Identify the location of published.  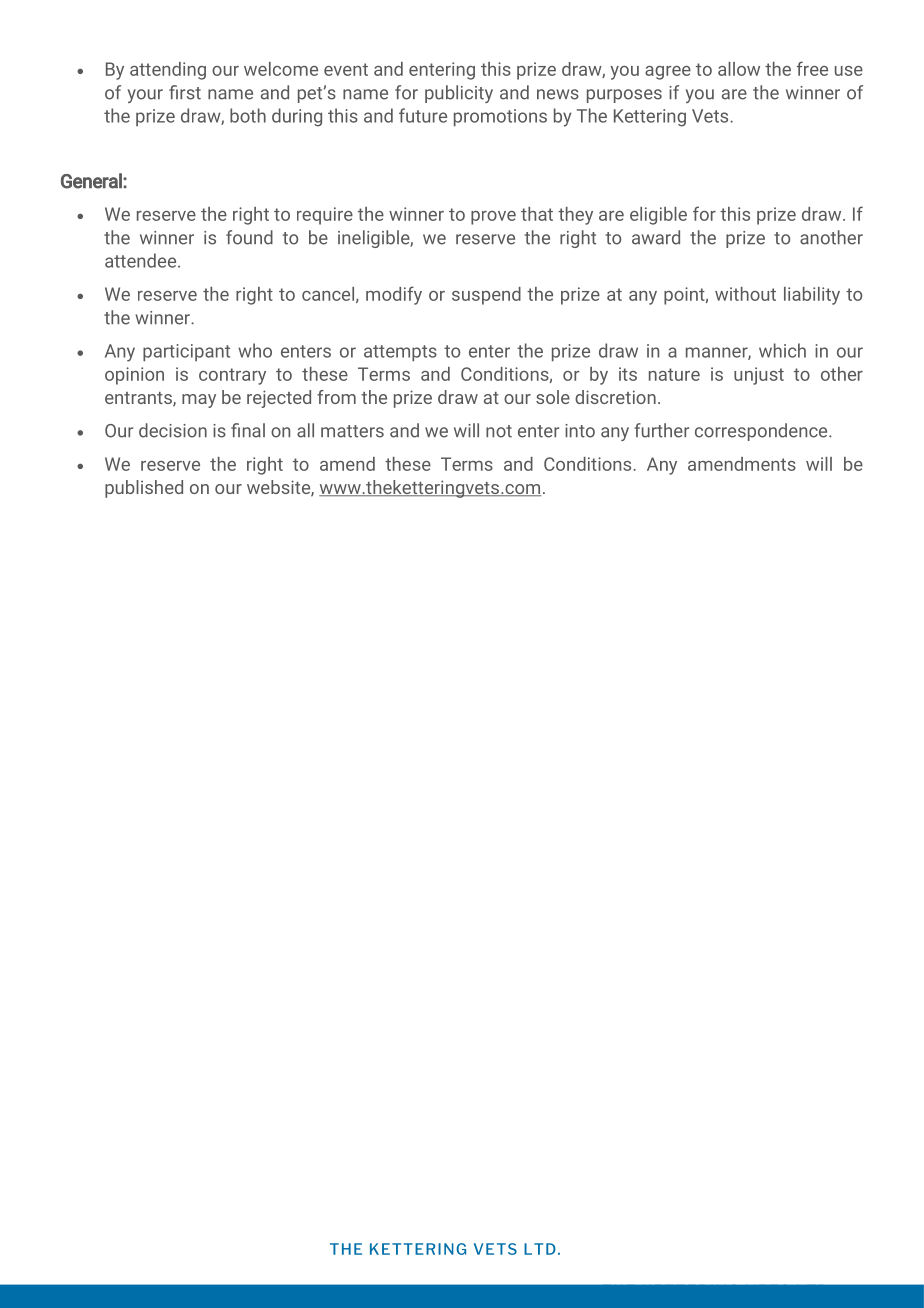
(144, 489).
